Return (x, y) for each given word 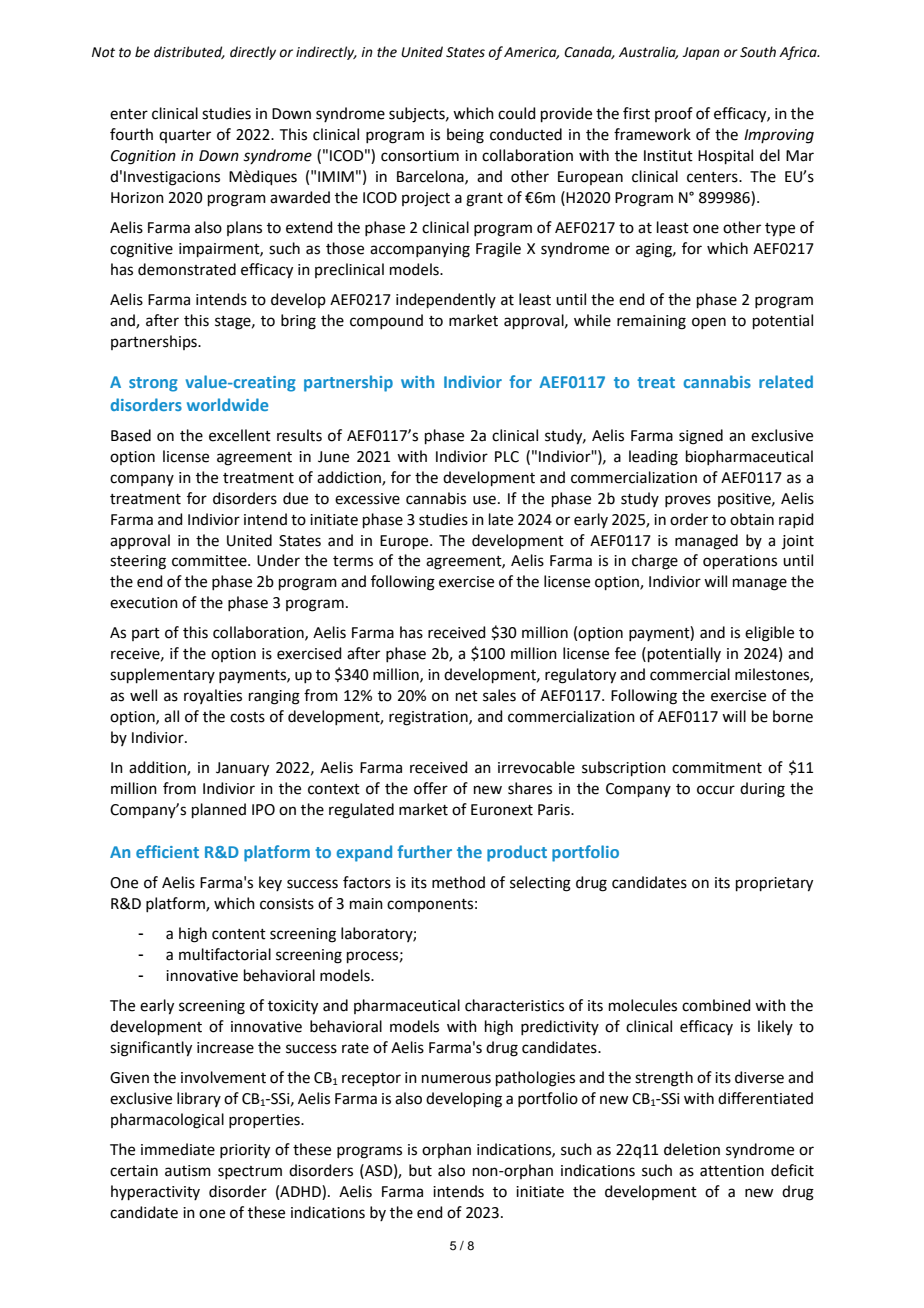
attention (732, 1171)
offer (431, 788)
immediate (178, 1149)
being (465, 136)
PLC (507, 457)
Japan (701, 53)
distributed (189, 52)
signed (701, 437)
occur (716, 790)
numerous (456, 1079)
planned (219, 810)
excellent (240, 435)
